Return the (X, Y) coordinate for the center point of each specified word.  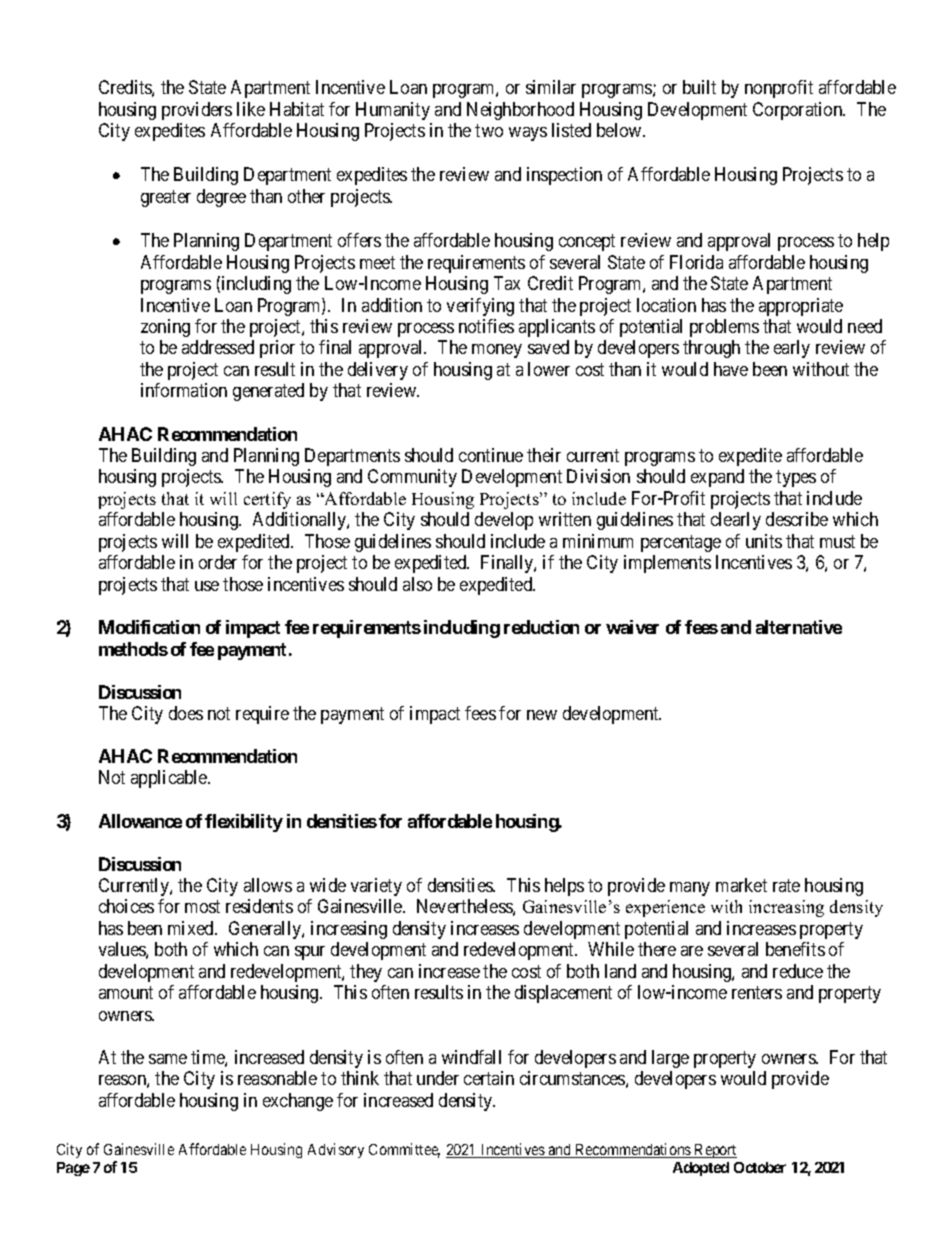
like (251, 109)
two (489, 130)
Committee (404, 1150)
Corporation (799, 111)
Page (73, 1169)
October (760, 1167)
